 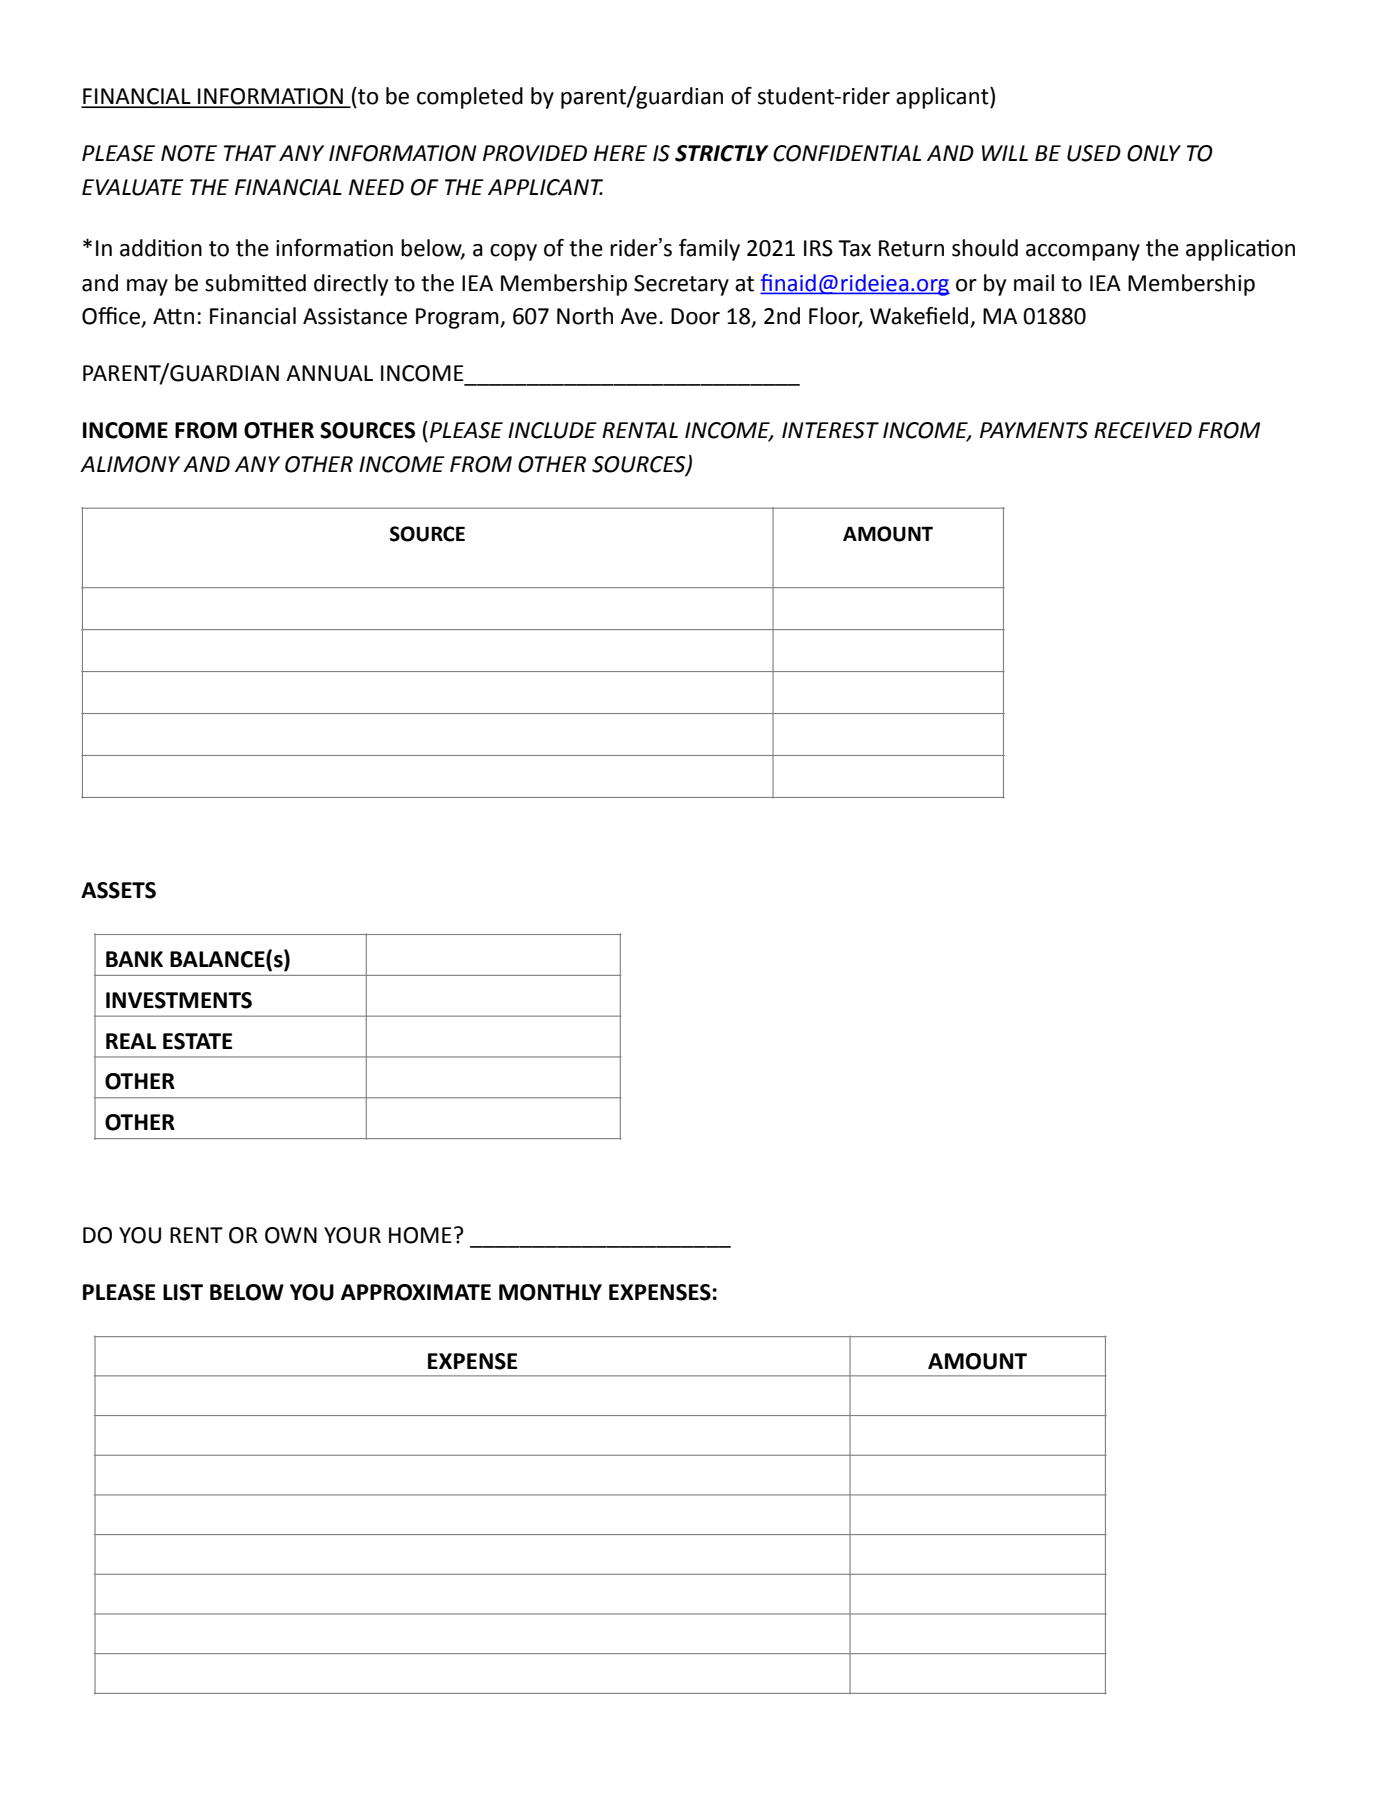 I want to click on ASSETS, so click(x=118, y=890).
